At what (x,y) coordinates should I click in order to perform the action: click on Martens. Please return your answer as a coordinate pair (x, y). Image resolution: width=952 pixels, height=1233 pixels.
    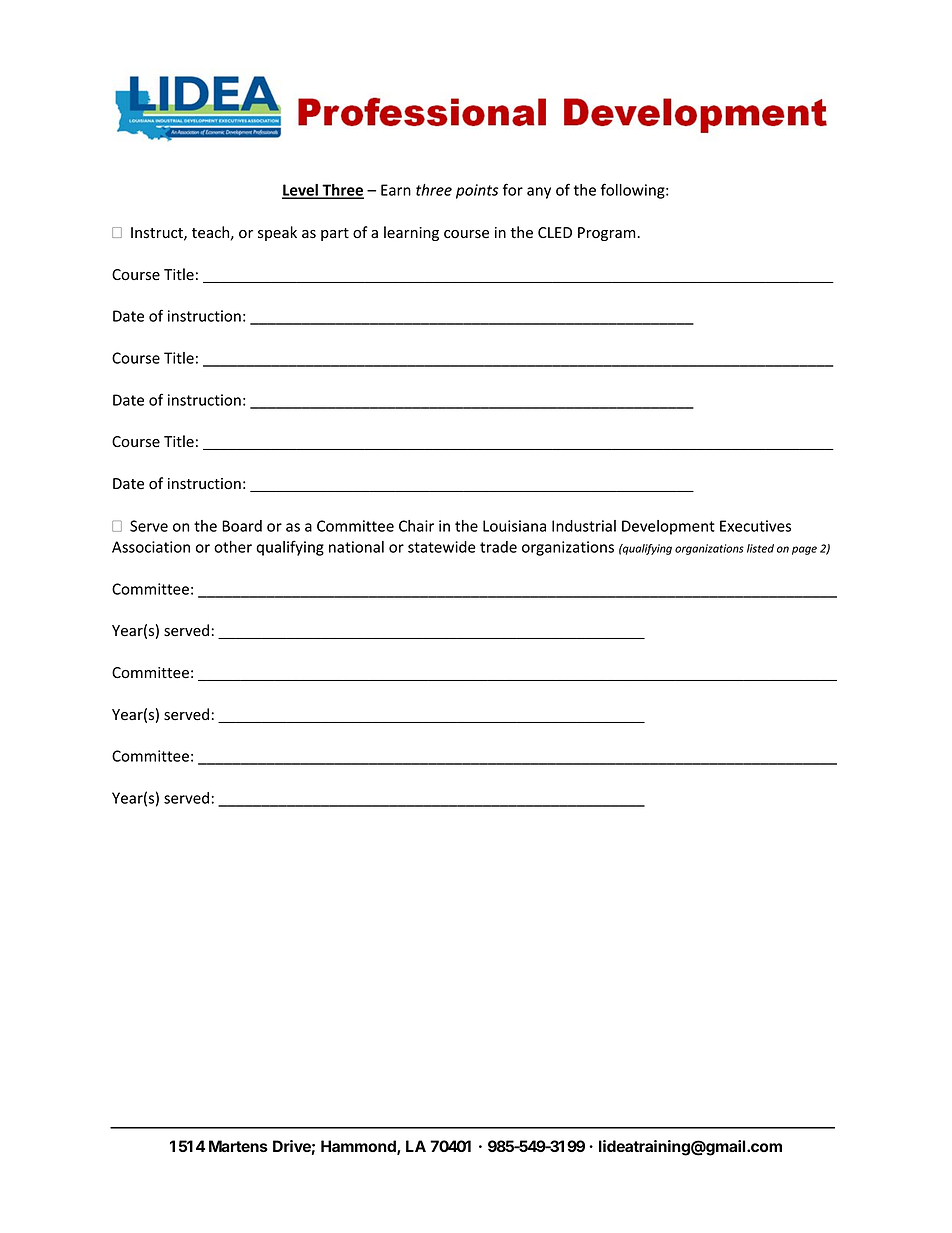
    Looking at the image, I should click on (238, 1146).
